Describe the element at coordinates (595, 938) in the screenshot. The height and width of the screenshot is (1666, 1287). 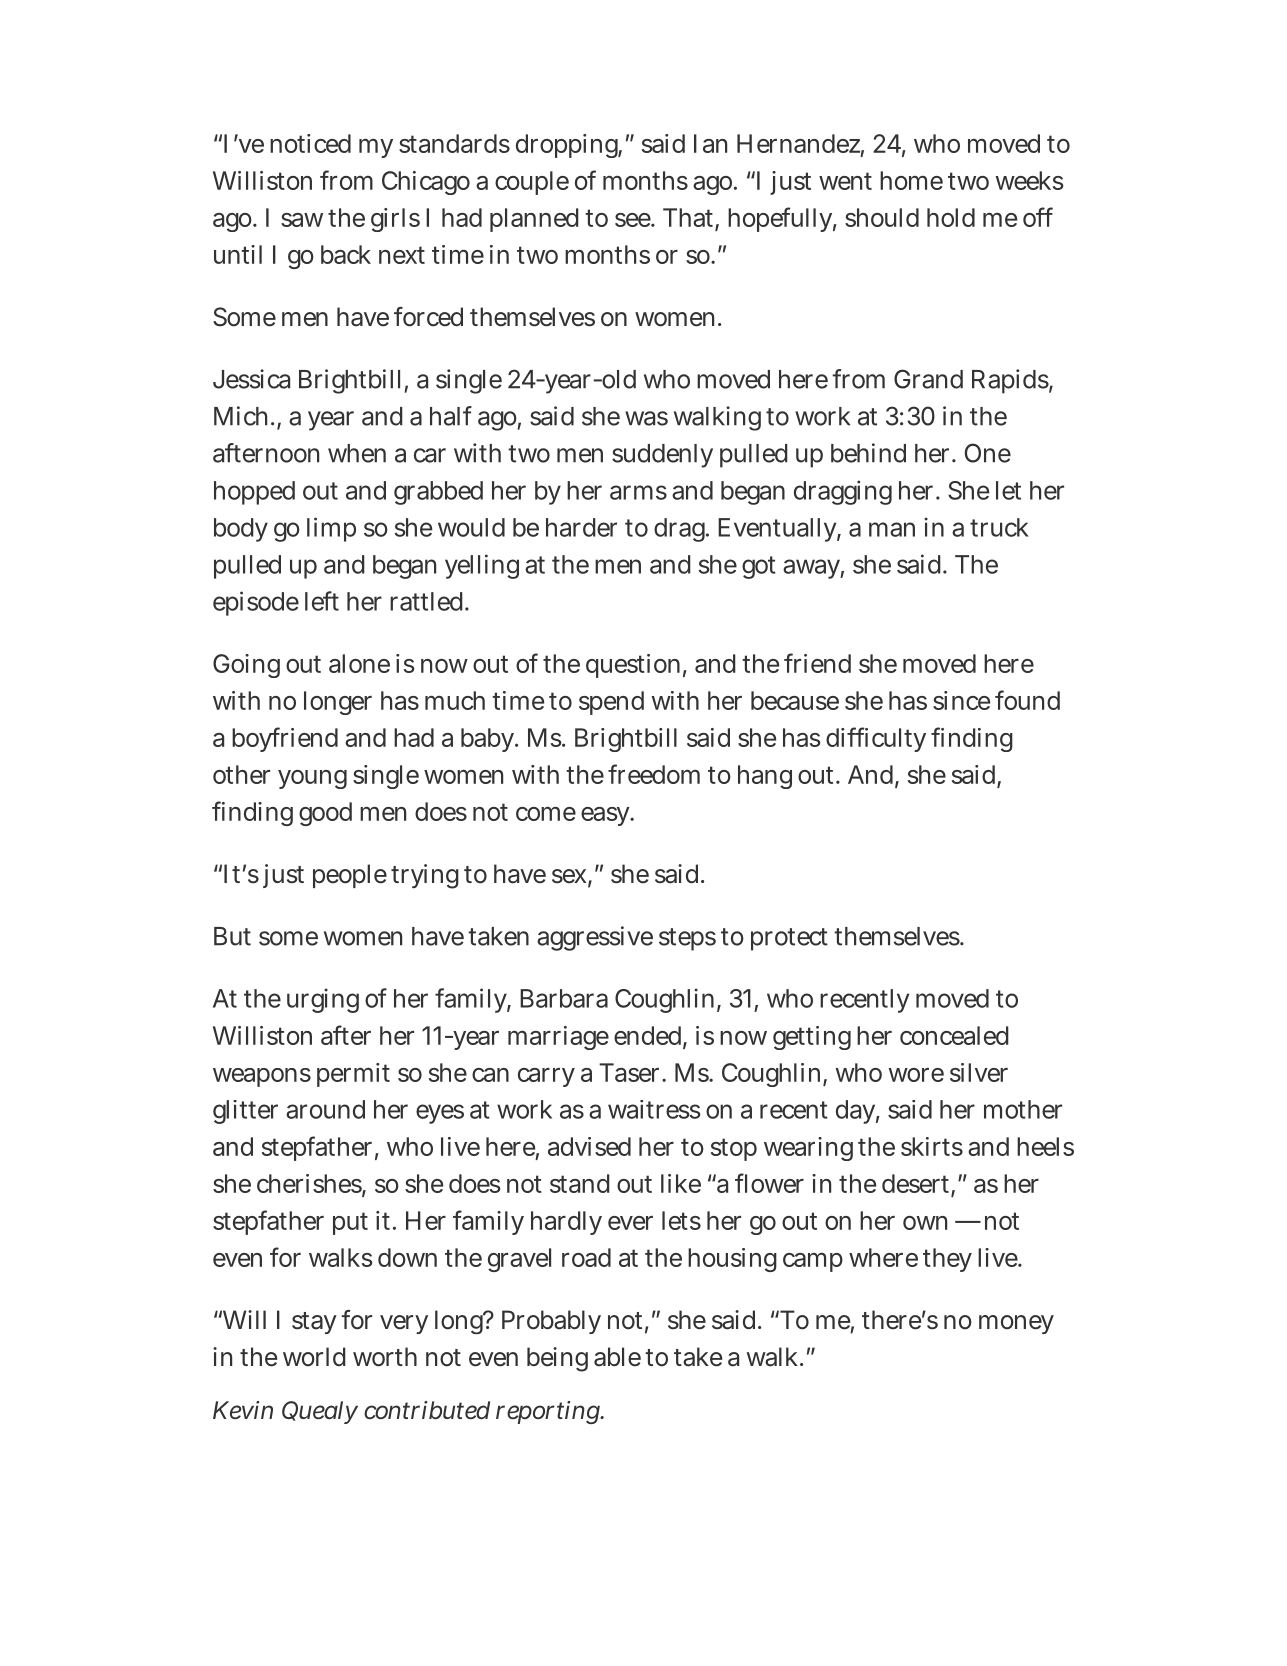
I see `aggressive` at that location.
